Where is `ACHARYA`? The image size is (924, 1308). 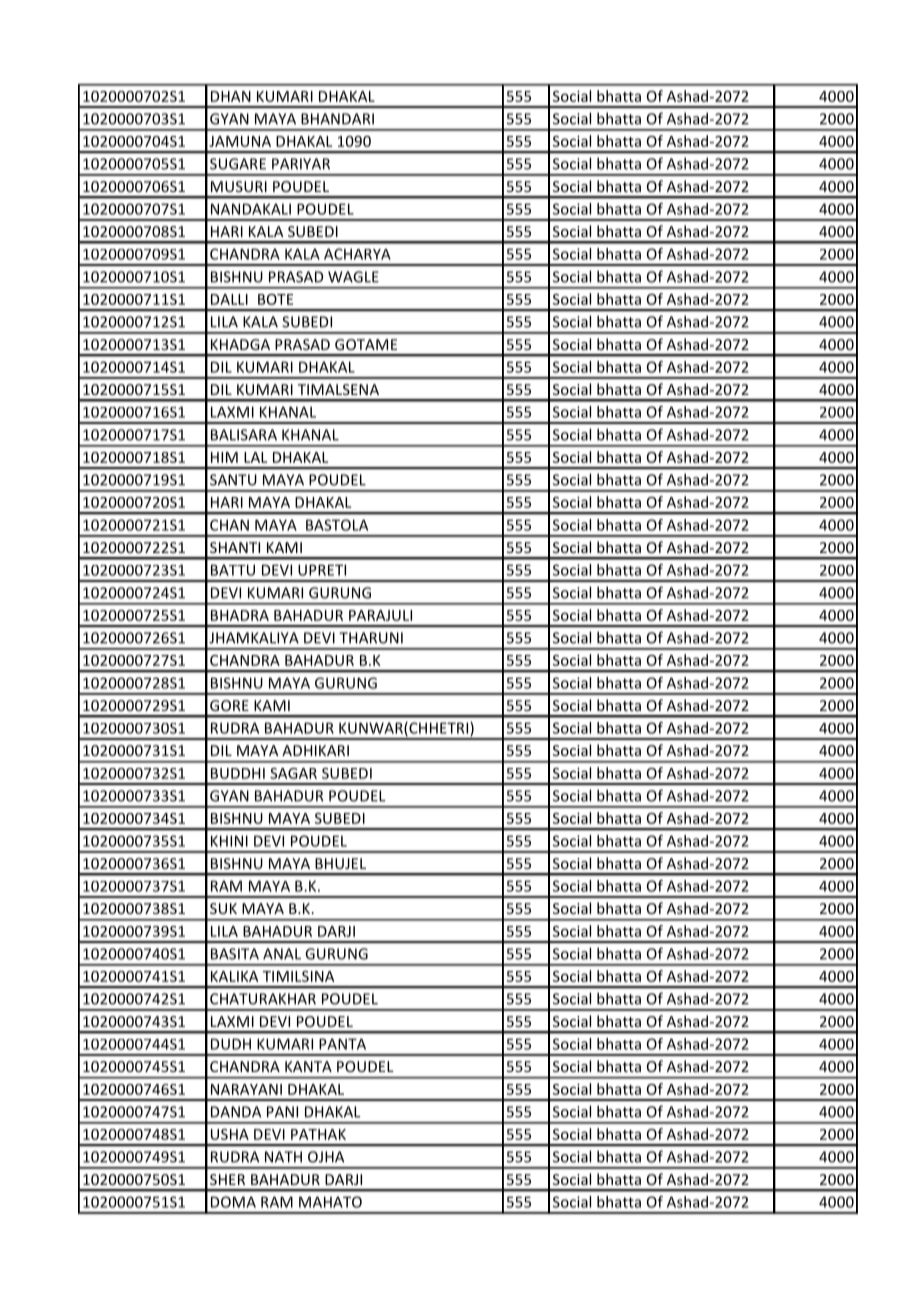 ACHARYA is located at coordinates (357, 254).
